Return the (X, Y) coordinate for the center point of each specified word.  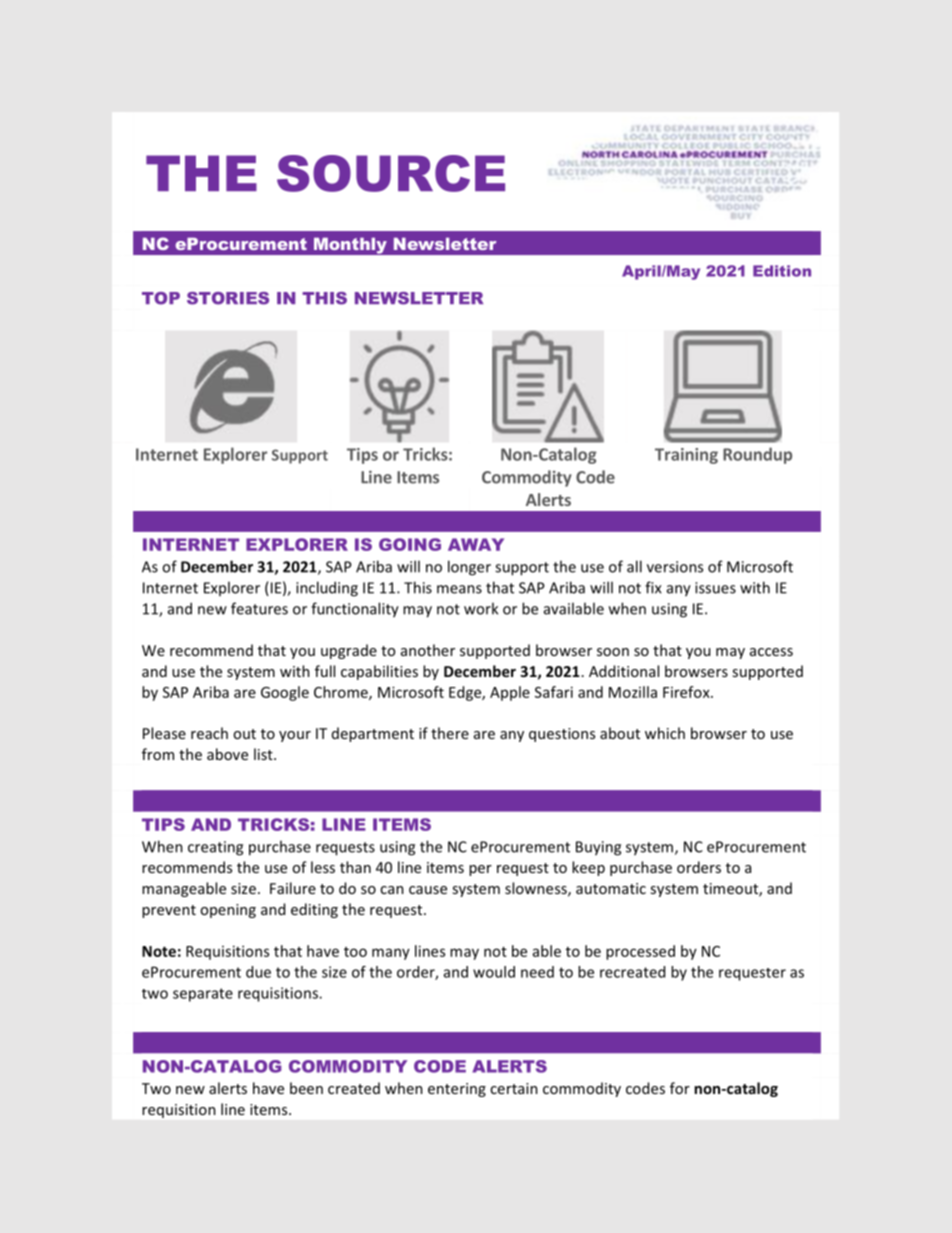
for (680, 1088)
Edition (782, 271)
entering (457, 1090)
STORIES (228, 298)
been (306, 1088)
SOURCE (391, 173)
